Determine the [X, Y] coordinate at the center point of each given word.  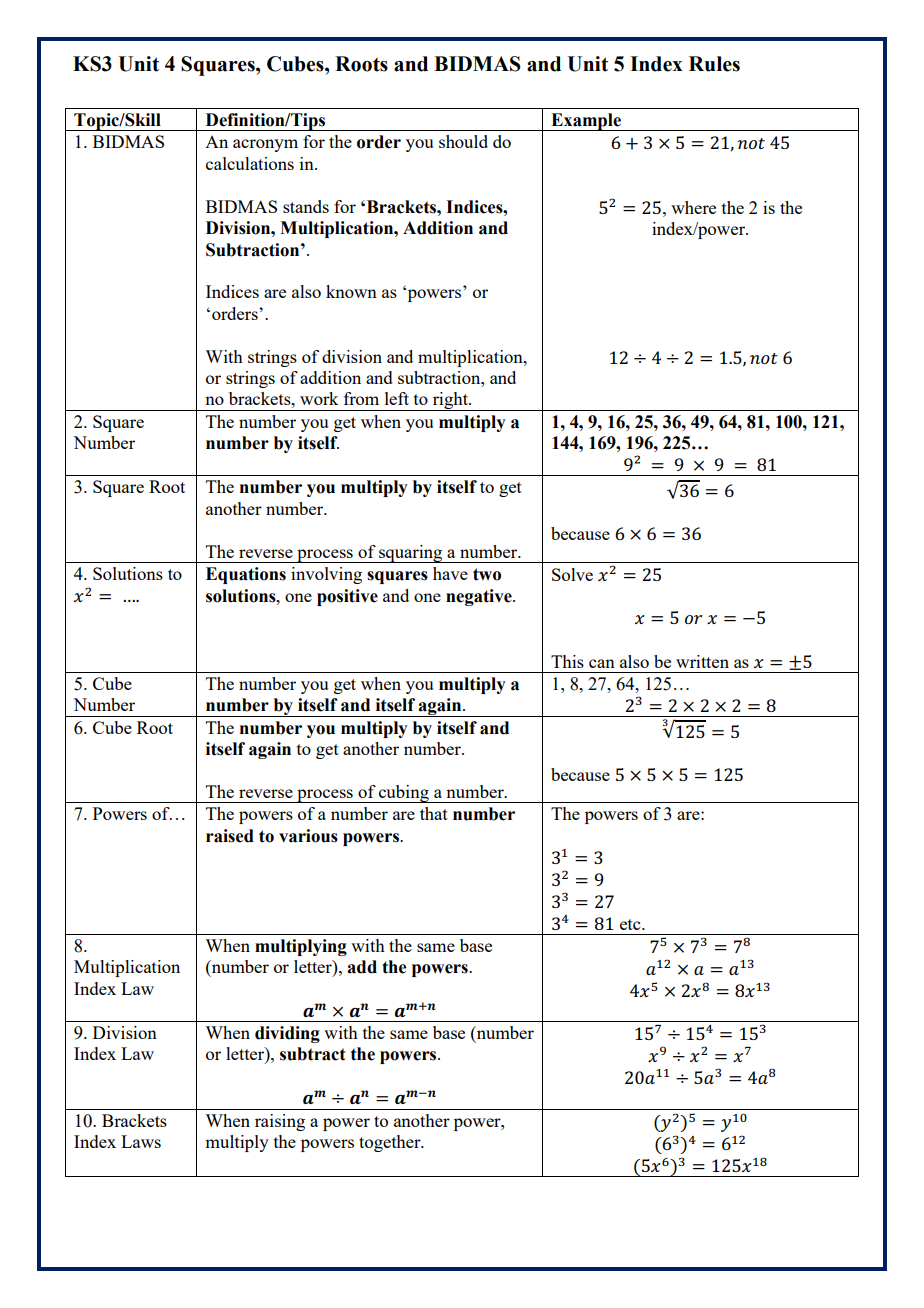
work [319, 398]
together [391, 1143]
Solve [572, 574]
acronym [265, 145]
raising [280, 1122]
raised [230, 836]
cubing [404, 794]
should [463, 141]
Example [586, 122]
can [602, 663]
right [450, 401]
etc [631, 924]
